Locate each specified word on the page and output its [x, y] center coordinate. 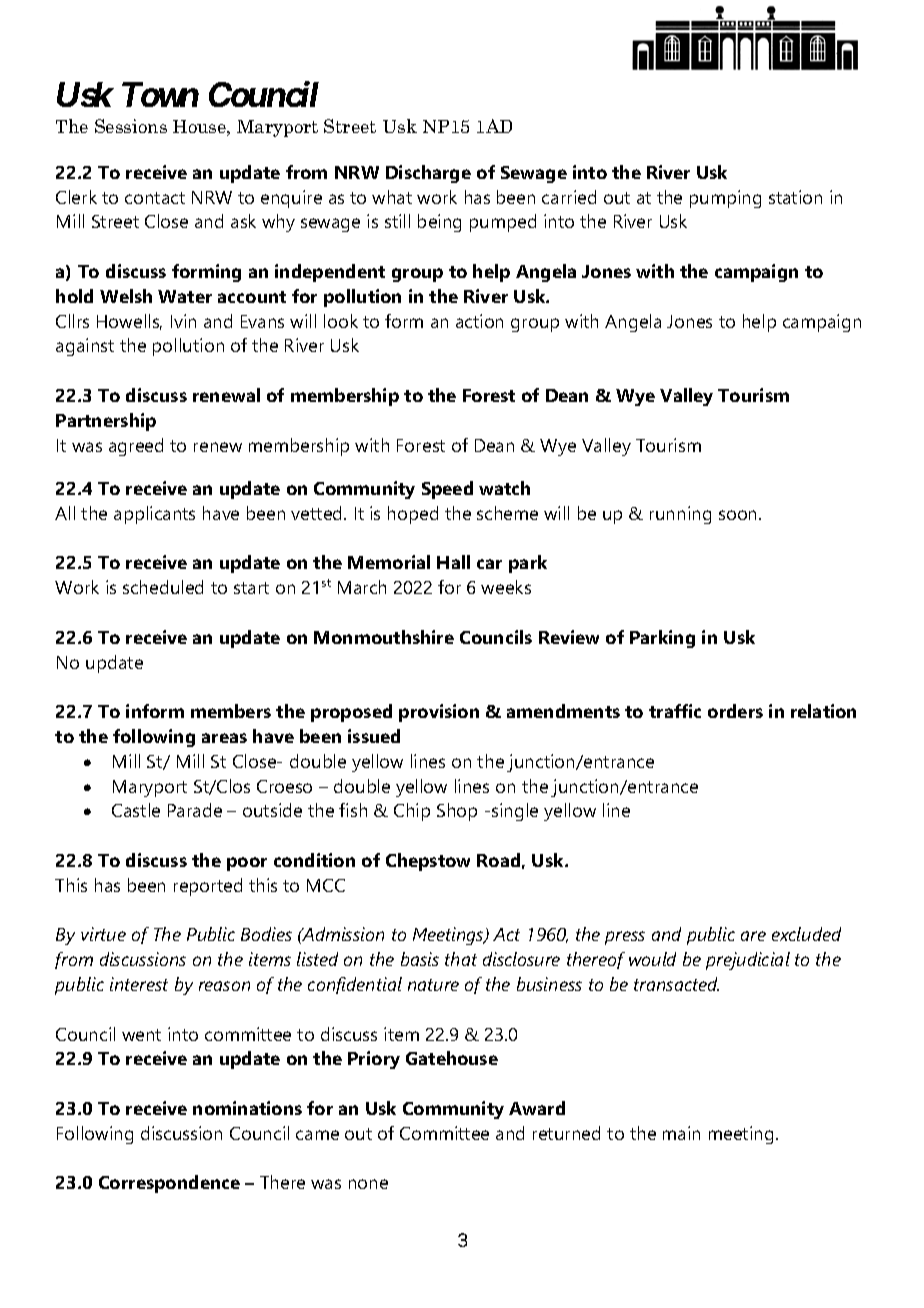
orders [735, 711]
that [461, 959]
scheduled [163, 587]
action [479, 321]
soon [739, 515]
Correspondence [169, 1184]
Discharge [428, 174]
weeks [506, 587]
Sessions [131, 126]
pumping [725, 199]
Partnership [106, 422]
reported [208, 887]
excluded [806, 934]
